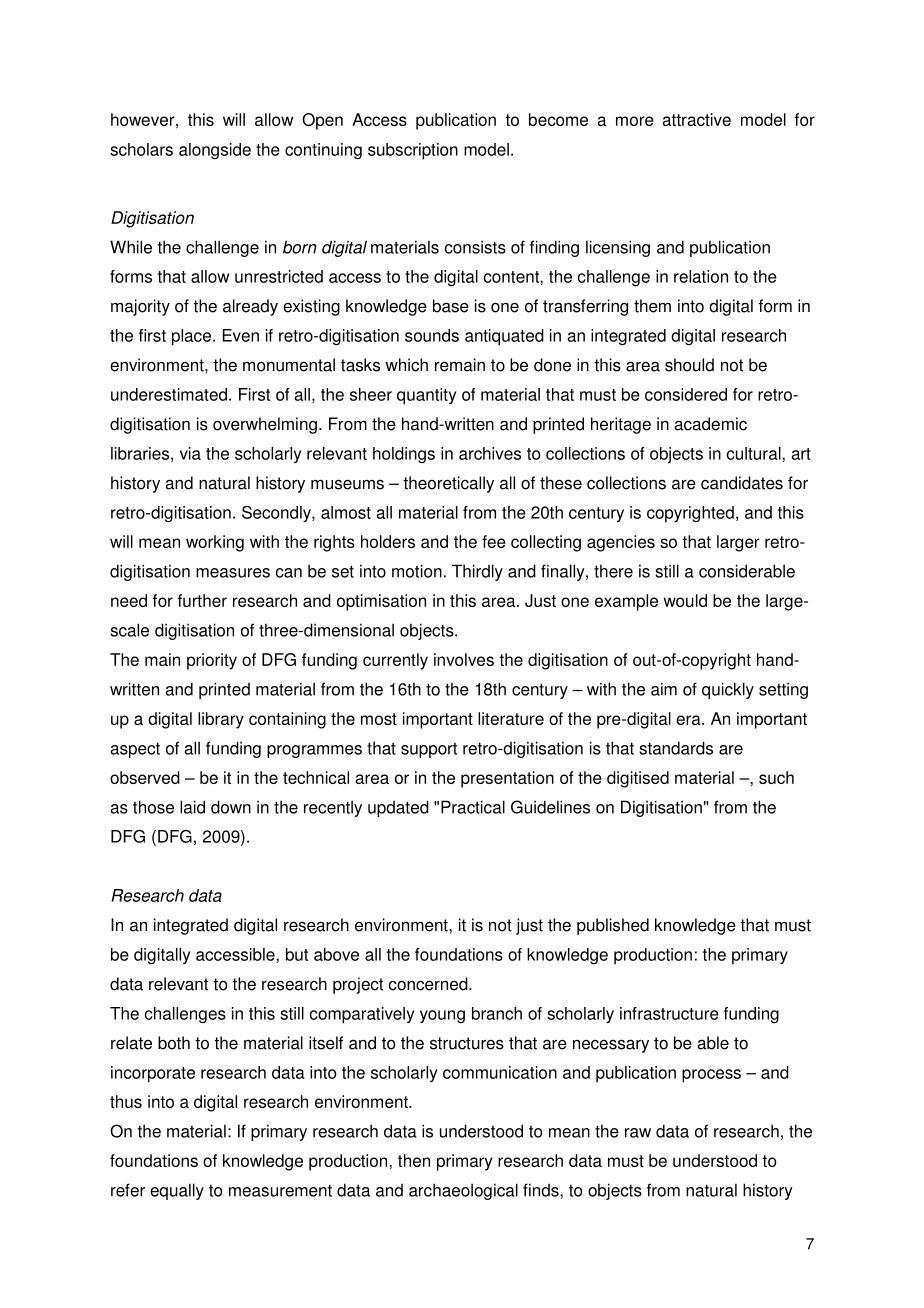 The height and width of the document is (1308, 924). What do you see at coordinates (728, 690) in the document?
I see `quickly` at bounding box center [728, 690].
